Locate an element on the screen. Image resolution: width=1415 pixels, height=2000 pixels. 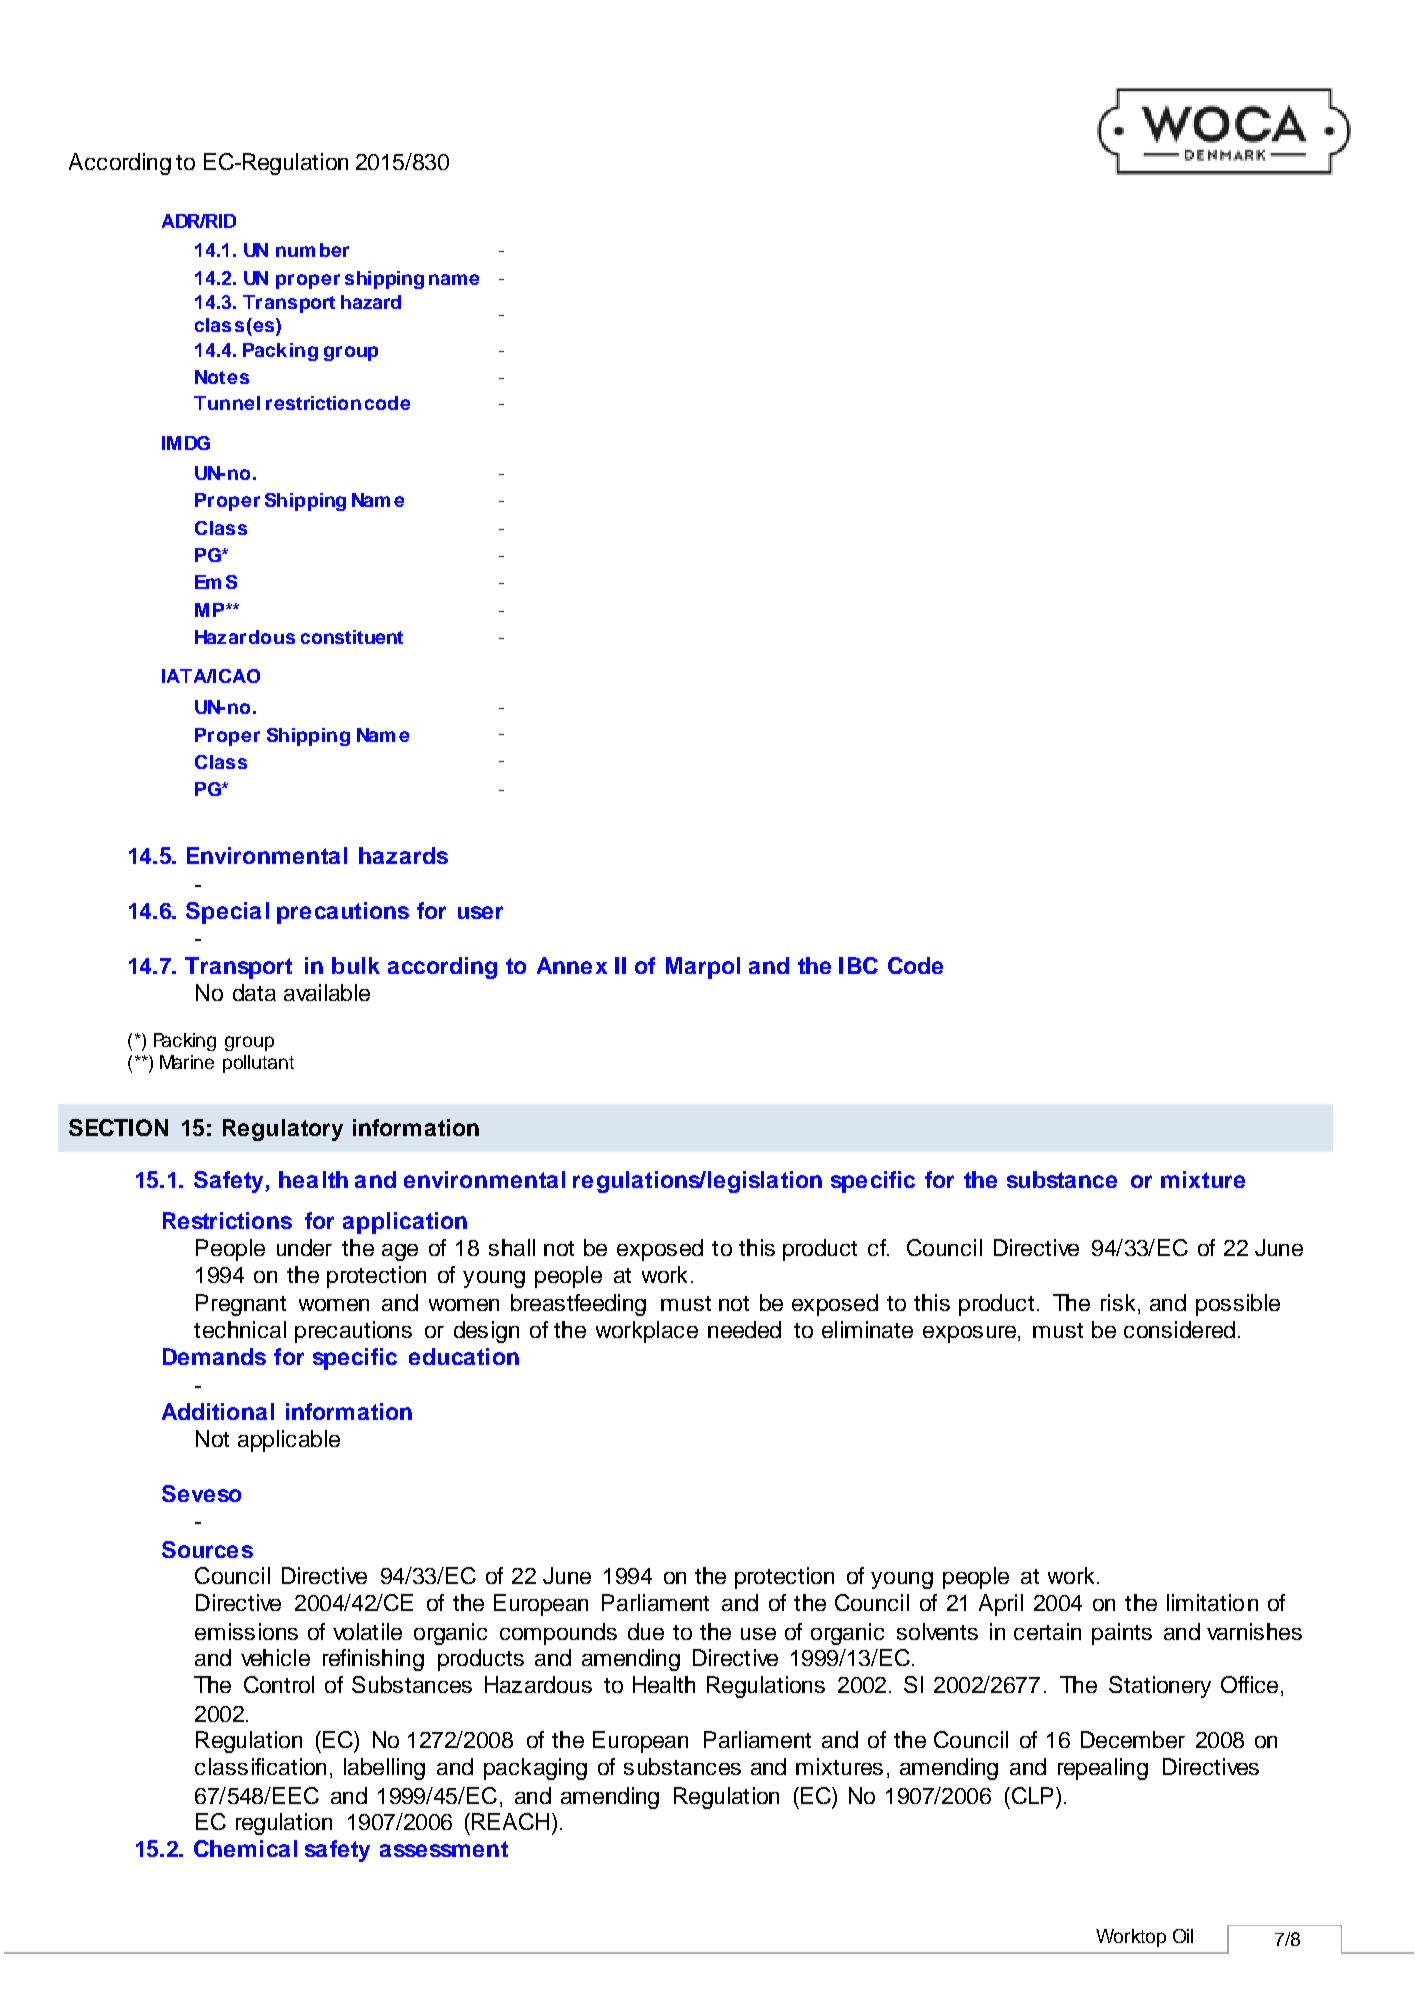
constituent is located at coordinates (352, 637).
